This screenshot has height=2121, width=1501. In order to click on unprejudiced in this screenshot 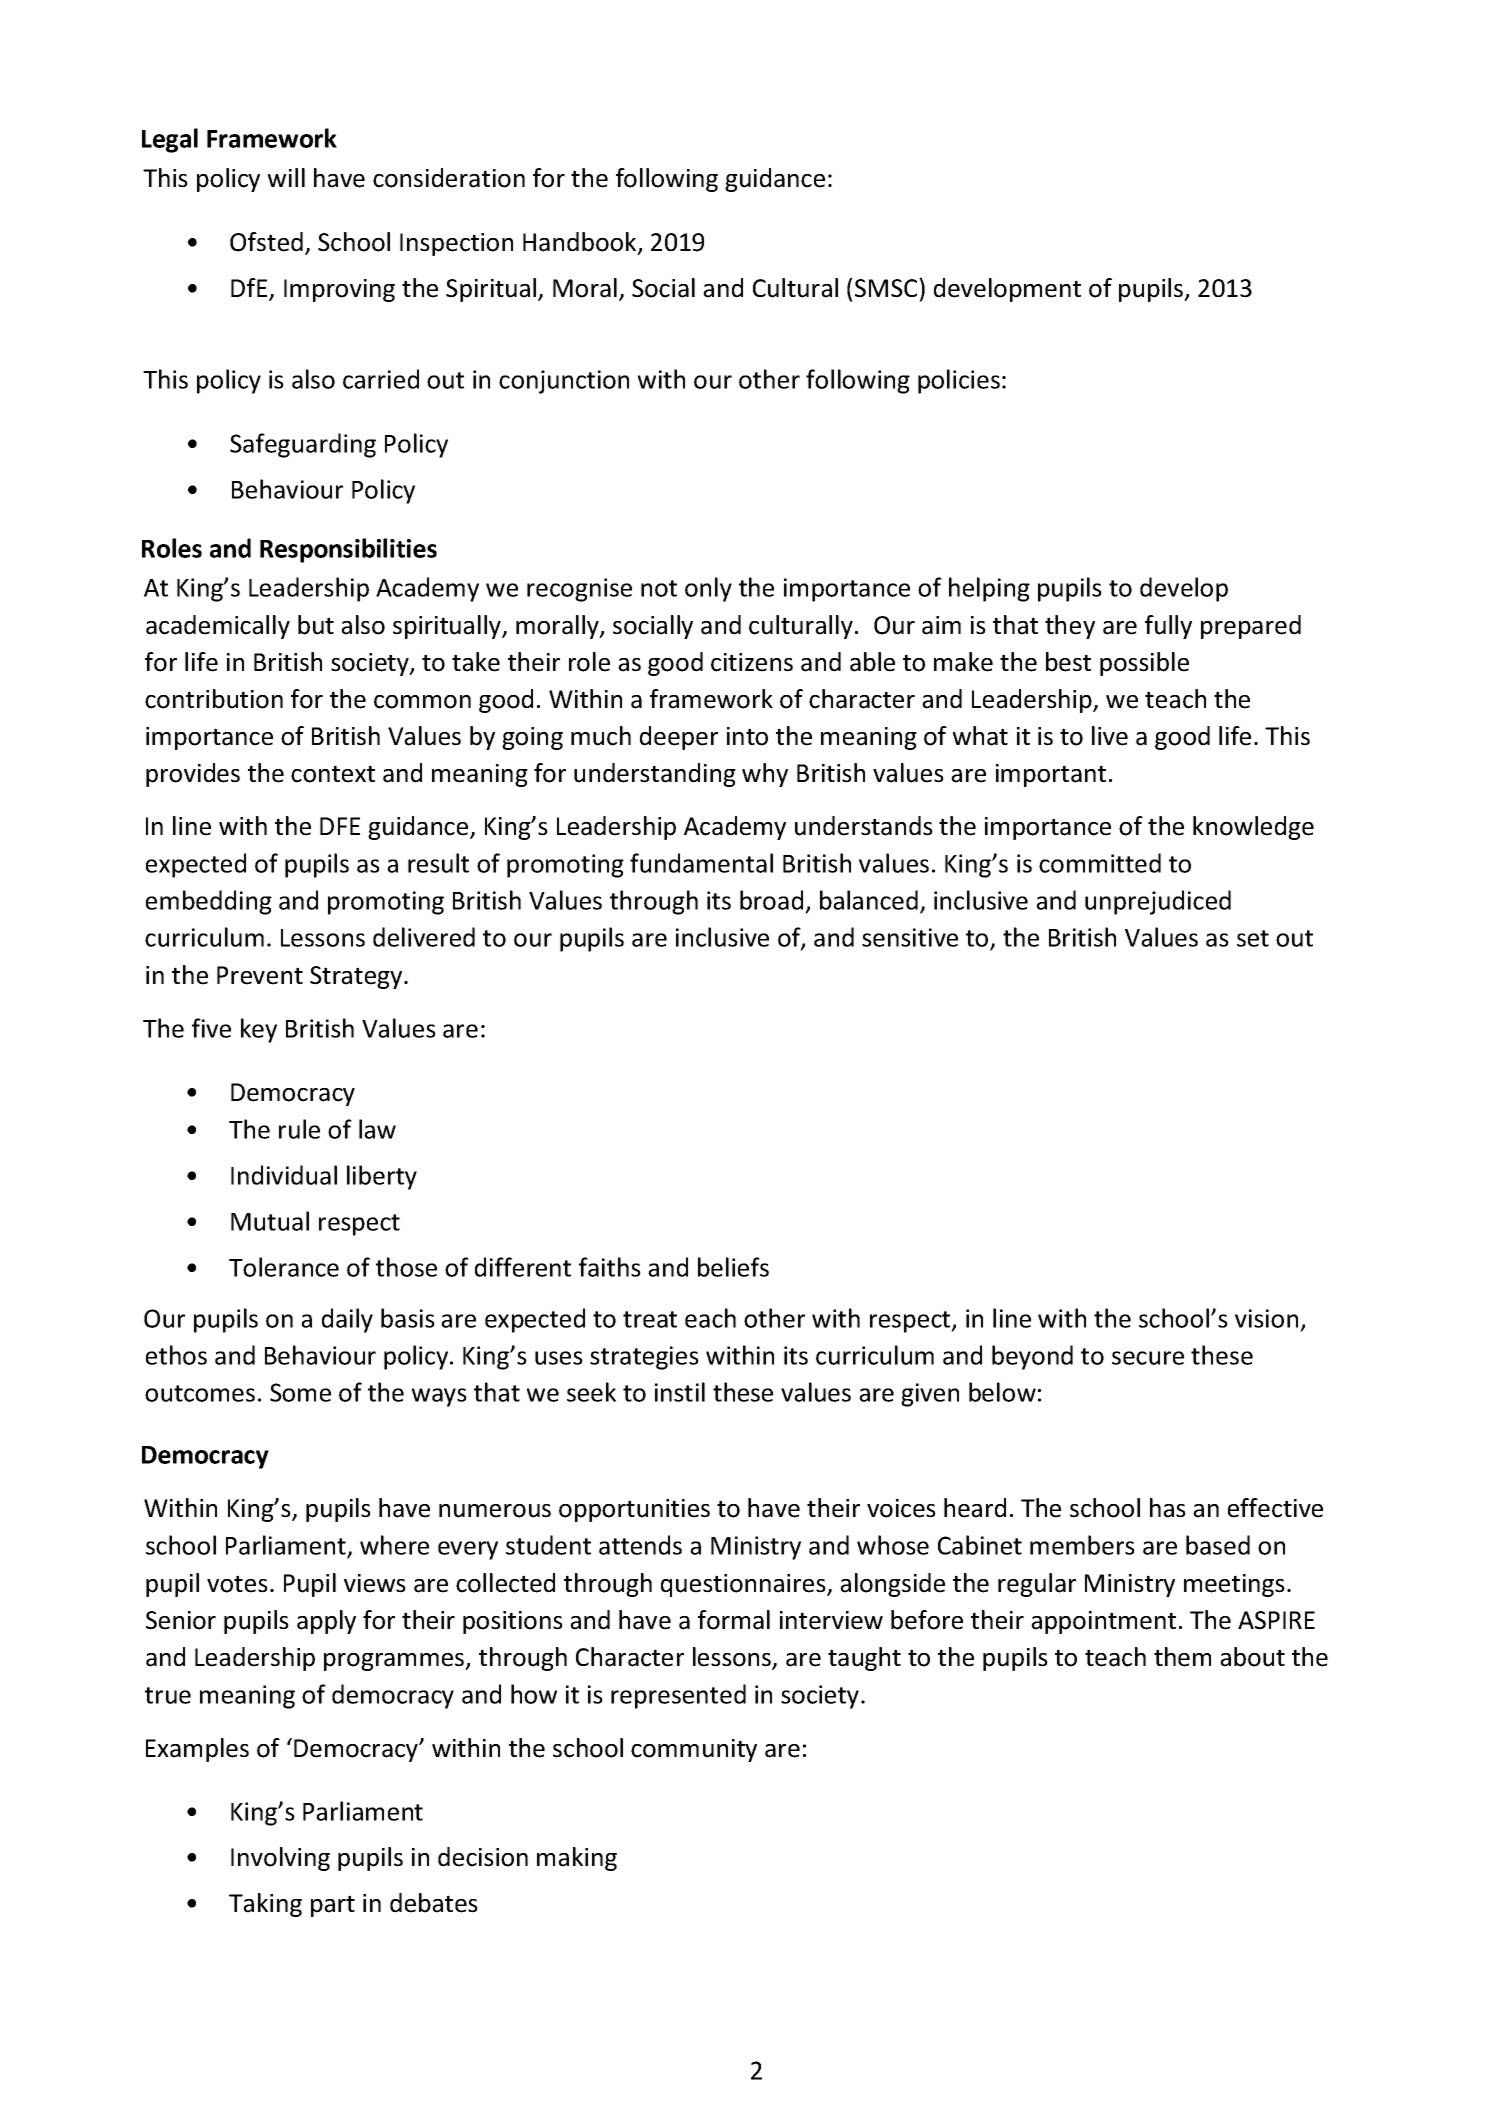, I will do `click(1158, 902)`.
